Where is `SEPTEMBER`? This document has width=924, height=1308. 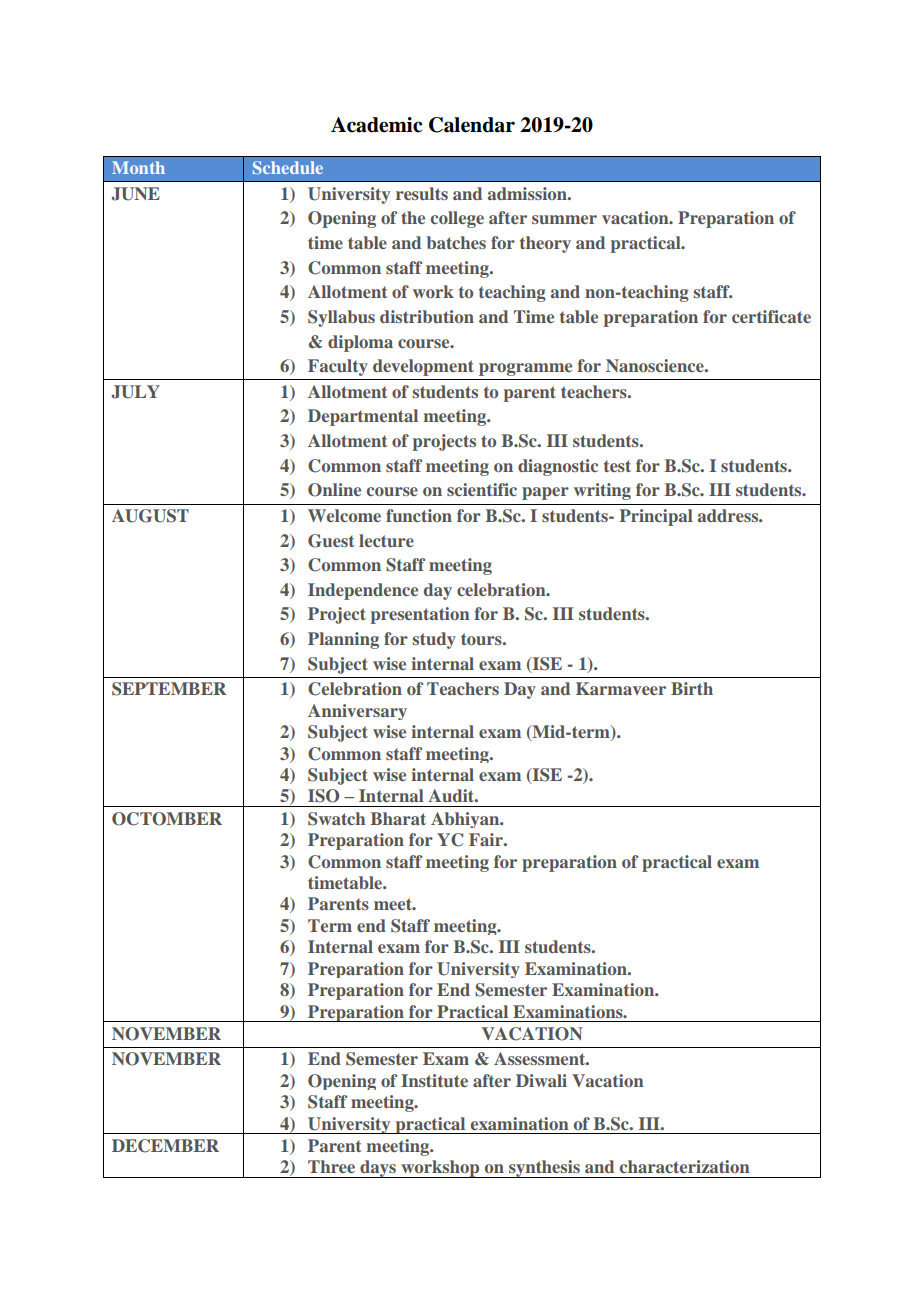 SEPTEMBER is located at coordinates (169, 689).
